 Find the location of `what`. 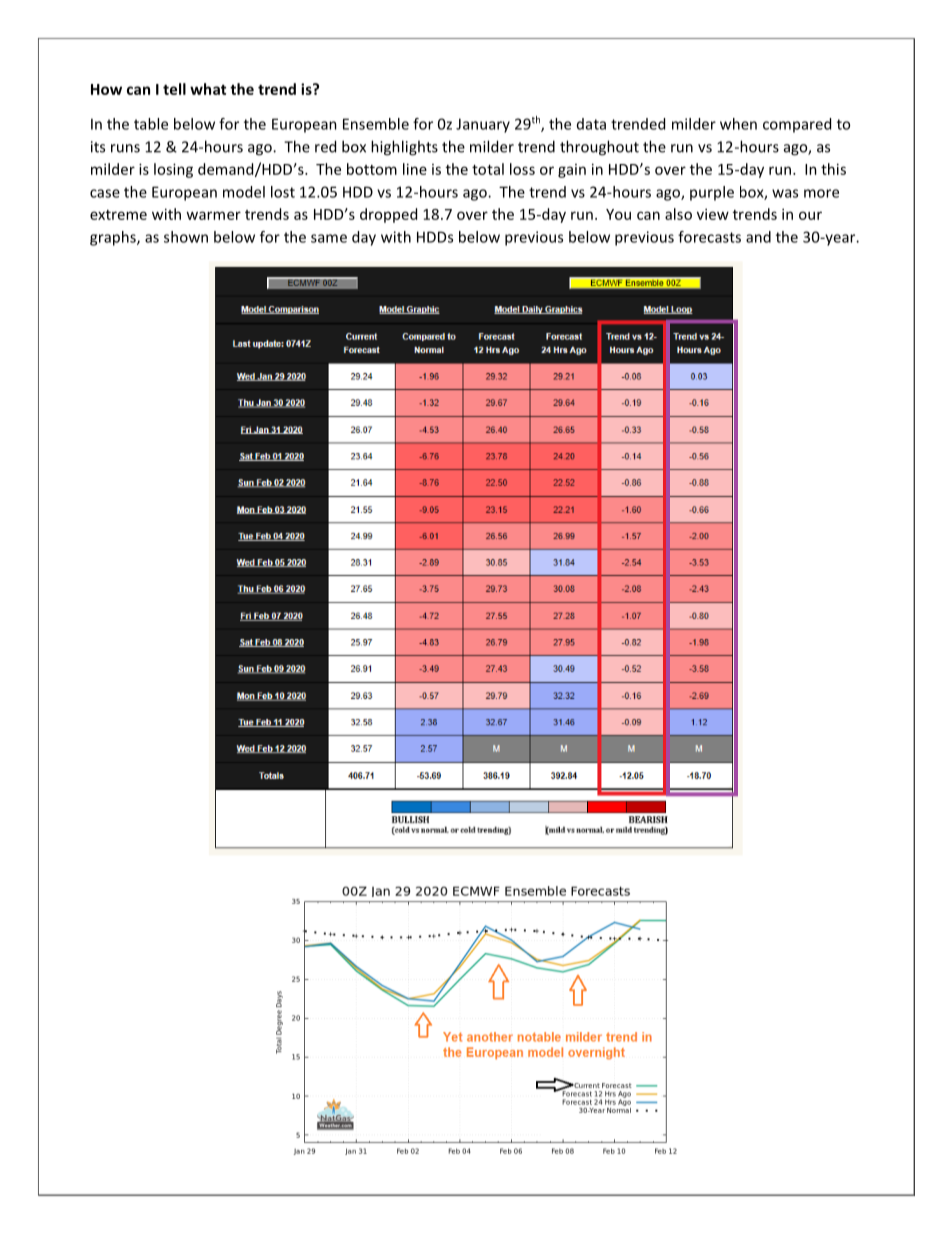

what is located at coordinates (208, 89).
